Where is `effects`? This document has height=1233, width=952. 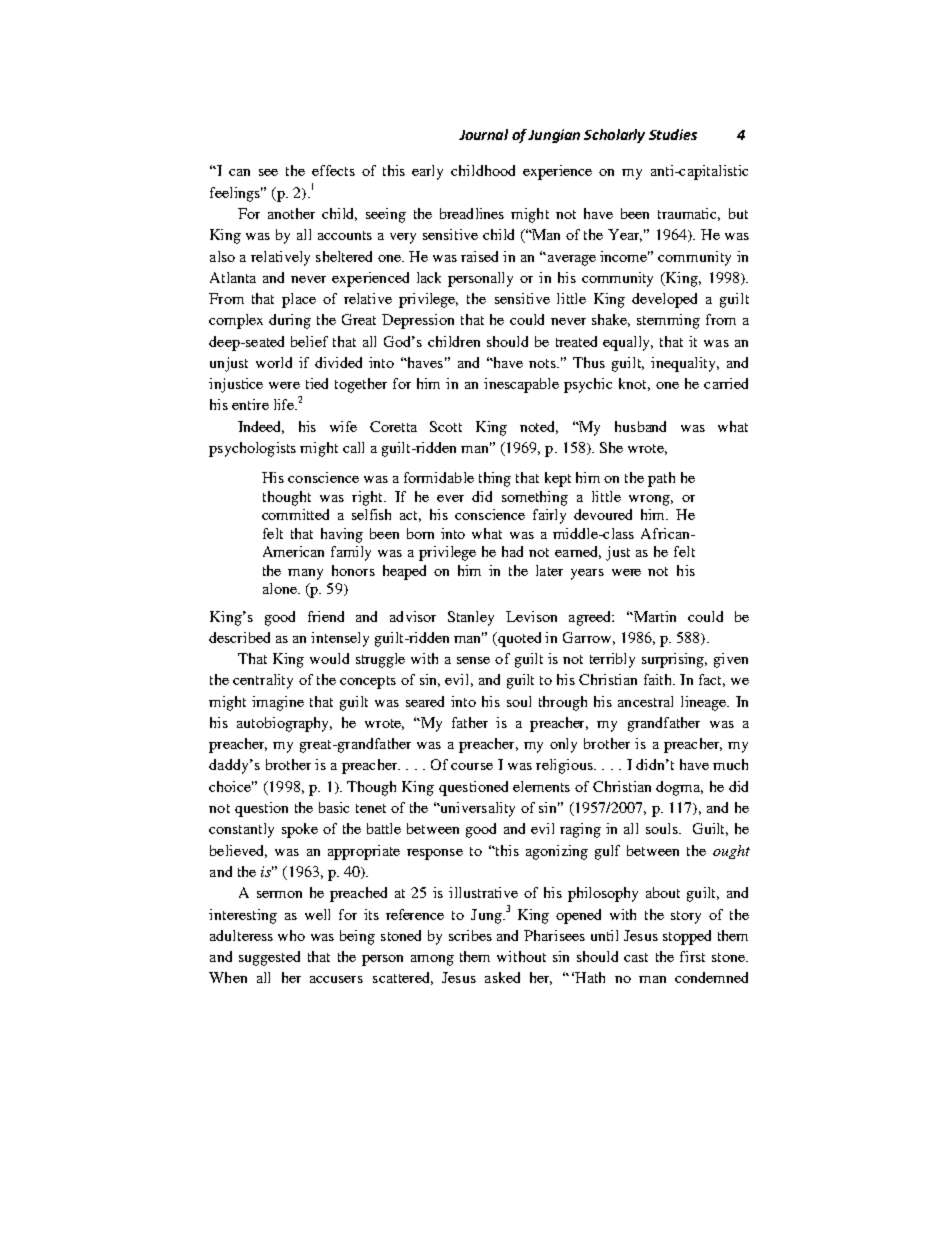
effects is located at coordinates (333, 170).
